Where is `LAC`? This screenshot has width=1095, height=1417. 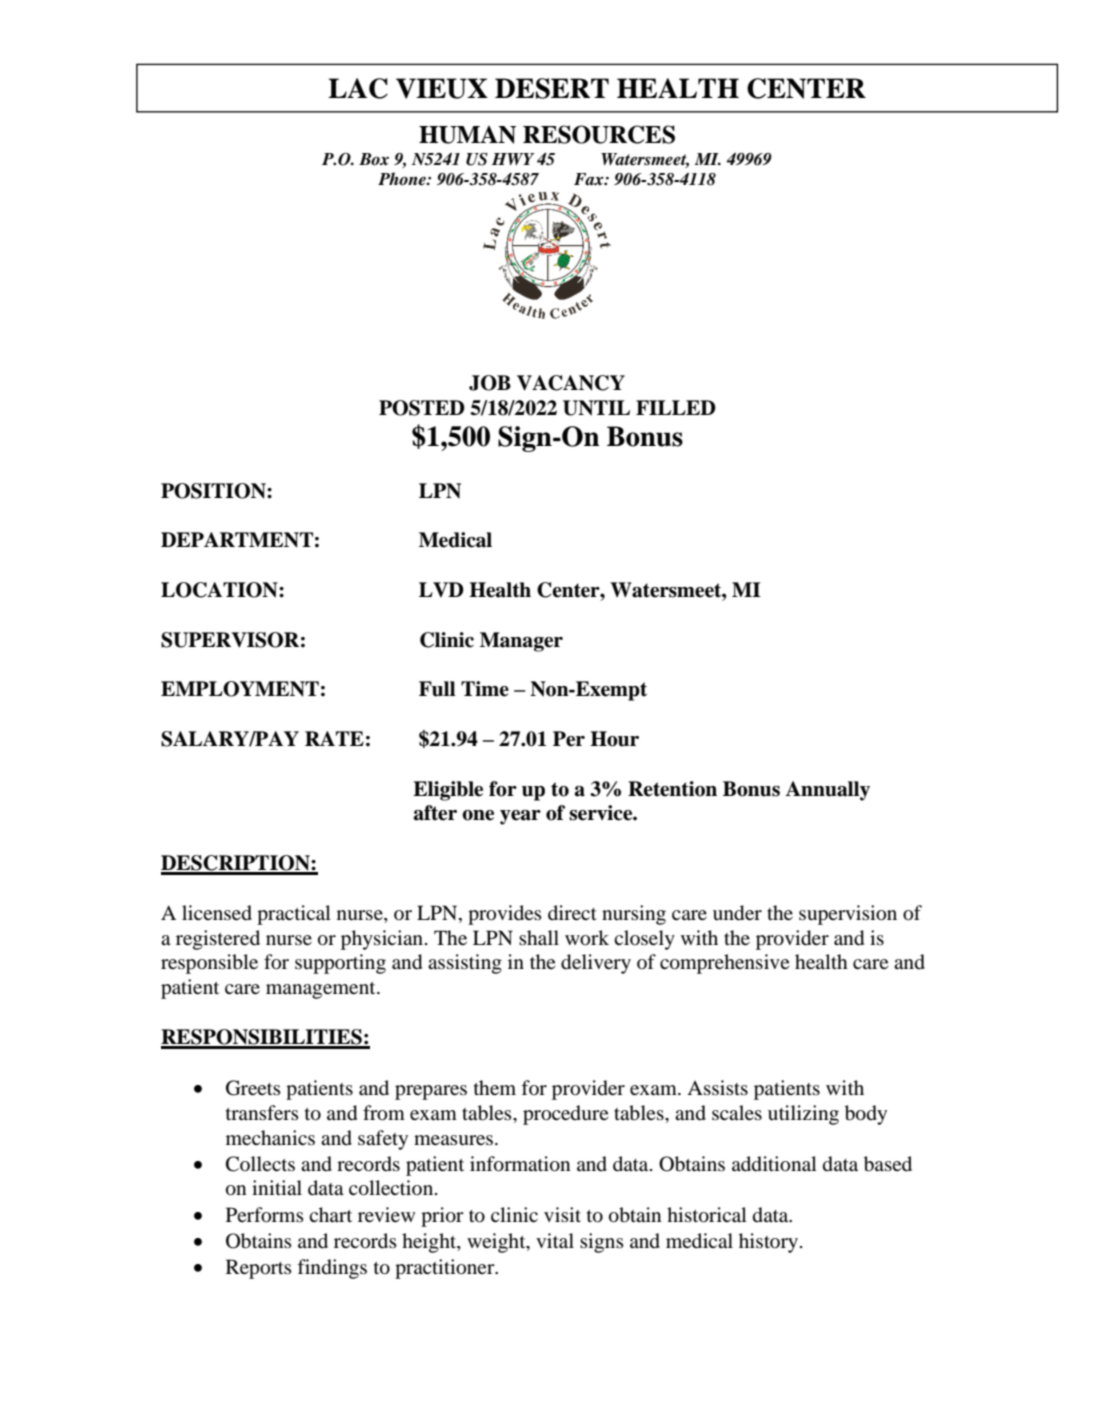
LAC is located at coordinates (358, 88).
